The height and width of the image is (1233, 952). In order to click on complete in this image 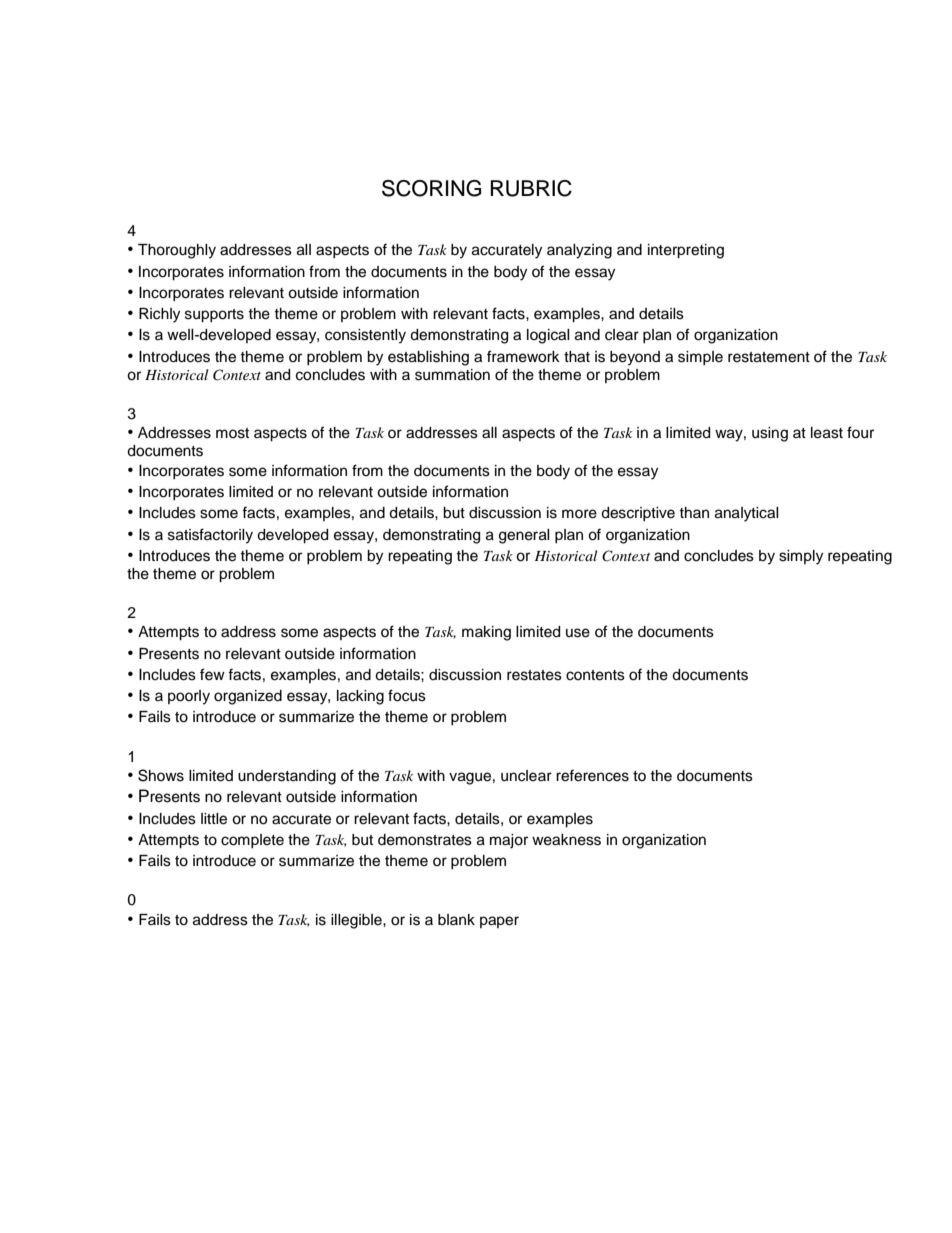, I will do `click(252, 841)`.
